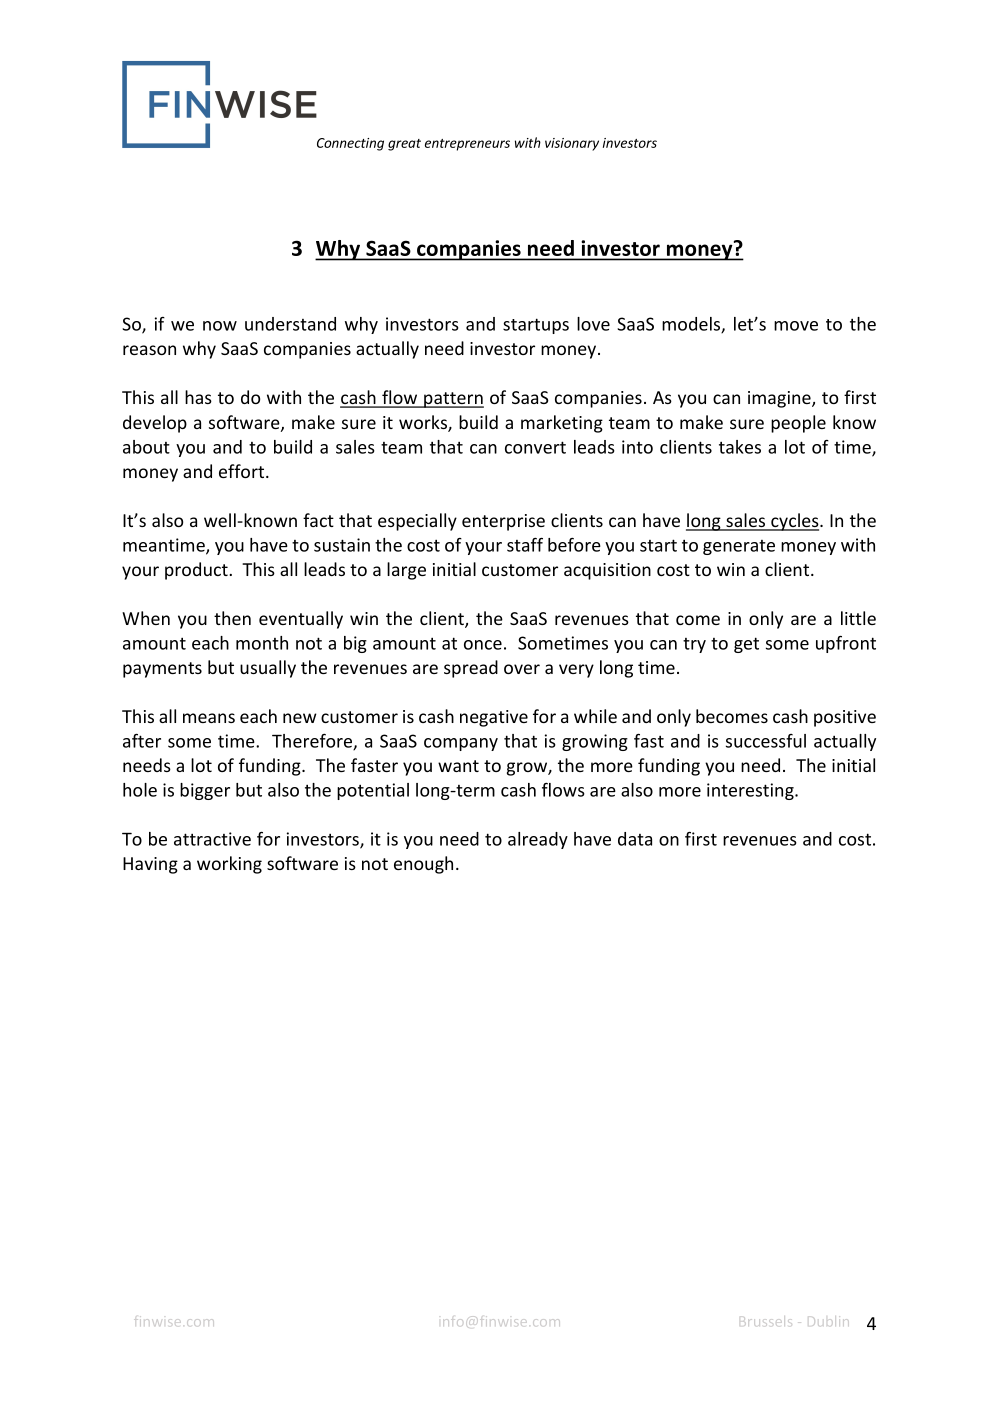 Image resolution: width=996 pixels, height=1409 pixels. Describe the element at coordinates (766, 741) in the screenshot. I see `successful` at that location.
